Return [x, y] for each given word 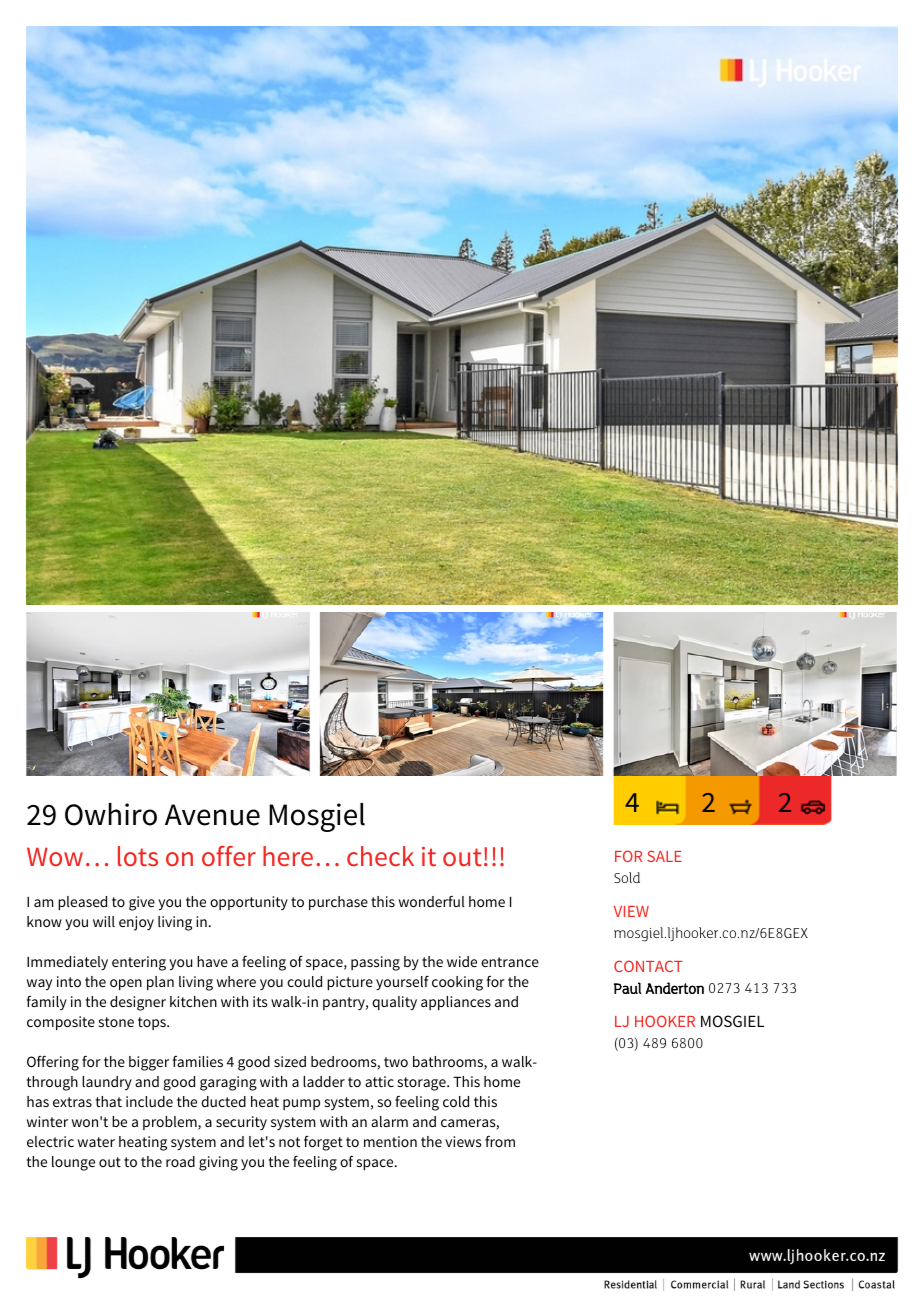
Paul [628, 988]
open [126, 984]
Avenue [212, 815]
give [142, 903]
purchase [338, 903]
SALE [664, 856]
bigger [149, 1063]
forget [323, 1143]
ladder [324, 1081]
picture [350, 983]
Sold [627, 877]
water [96, 1142]
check [380, 856]
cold [456, 1101]
